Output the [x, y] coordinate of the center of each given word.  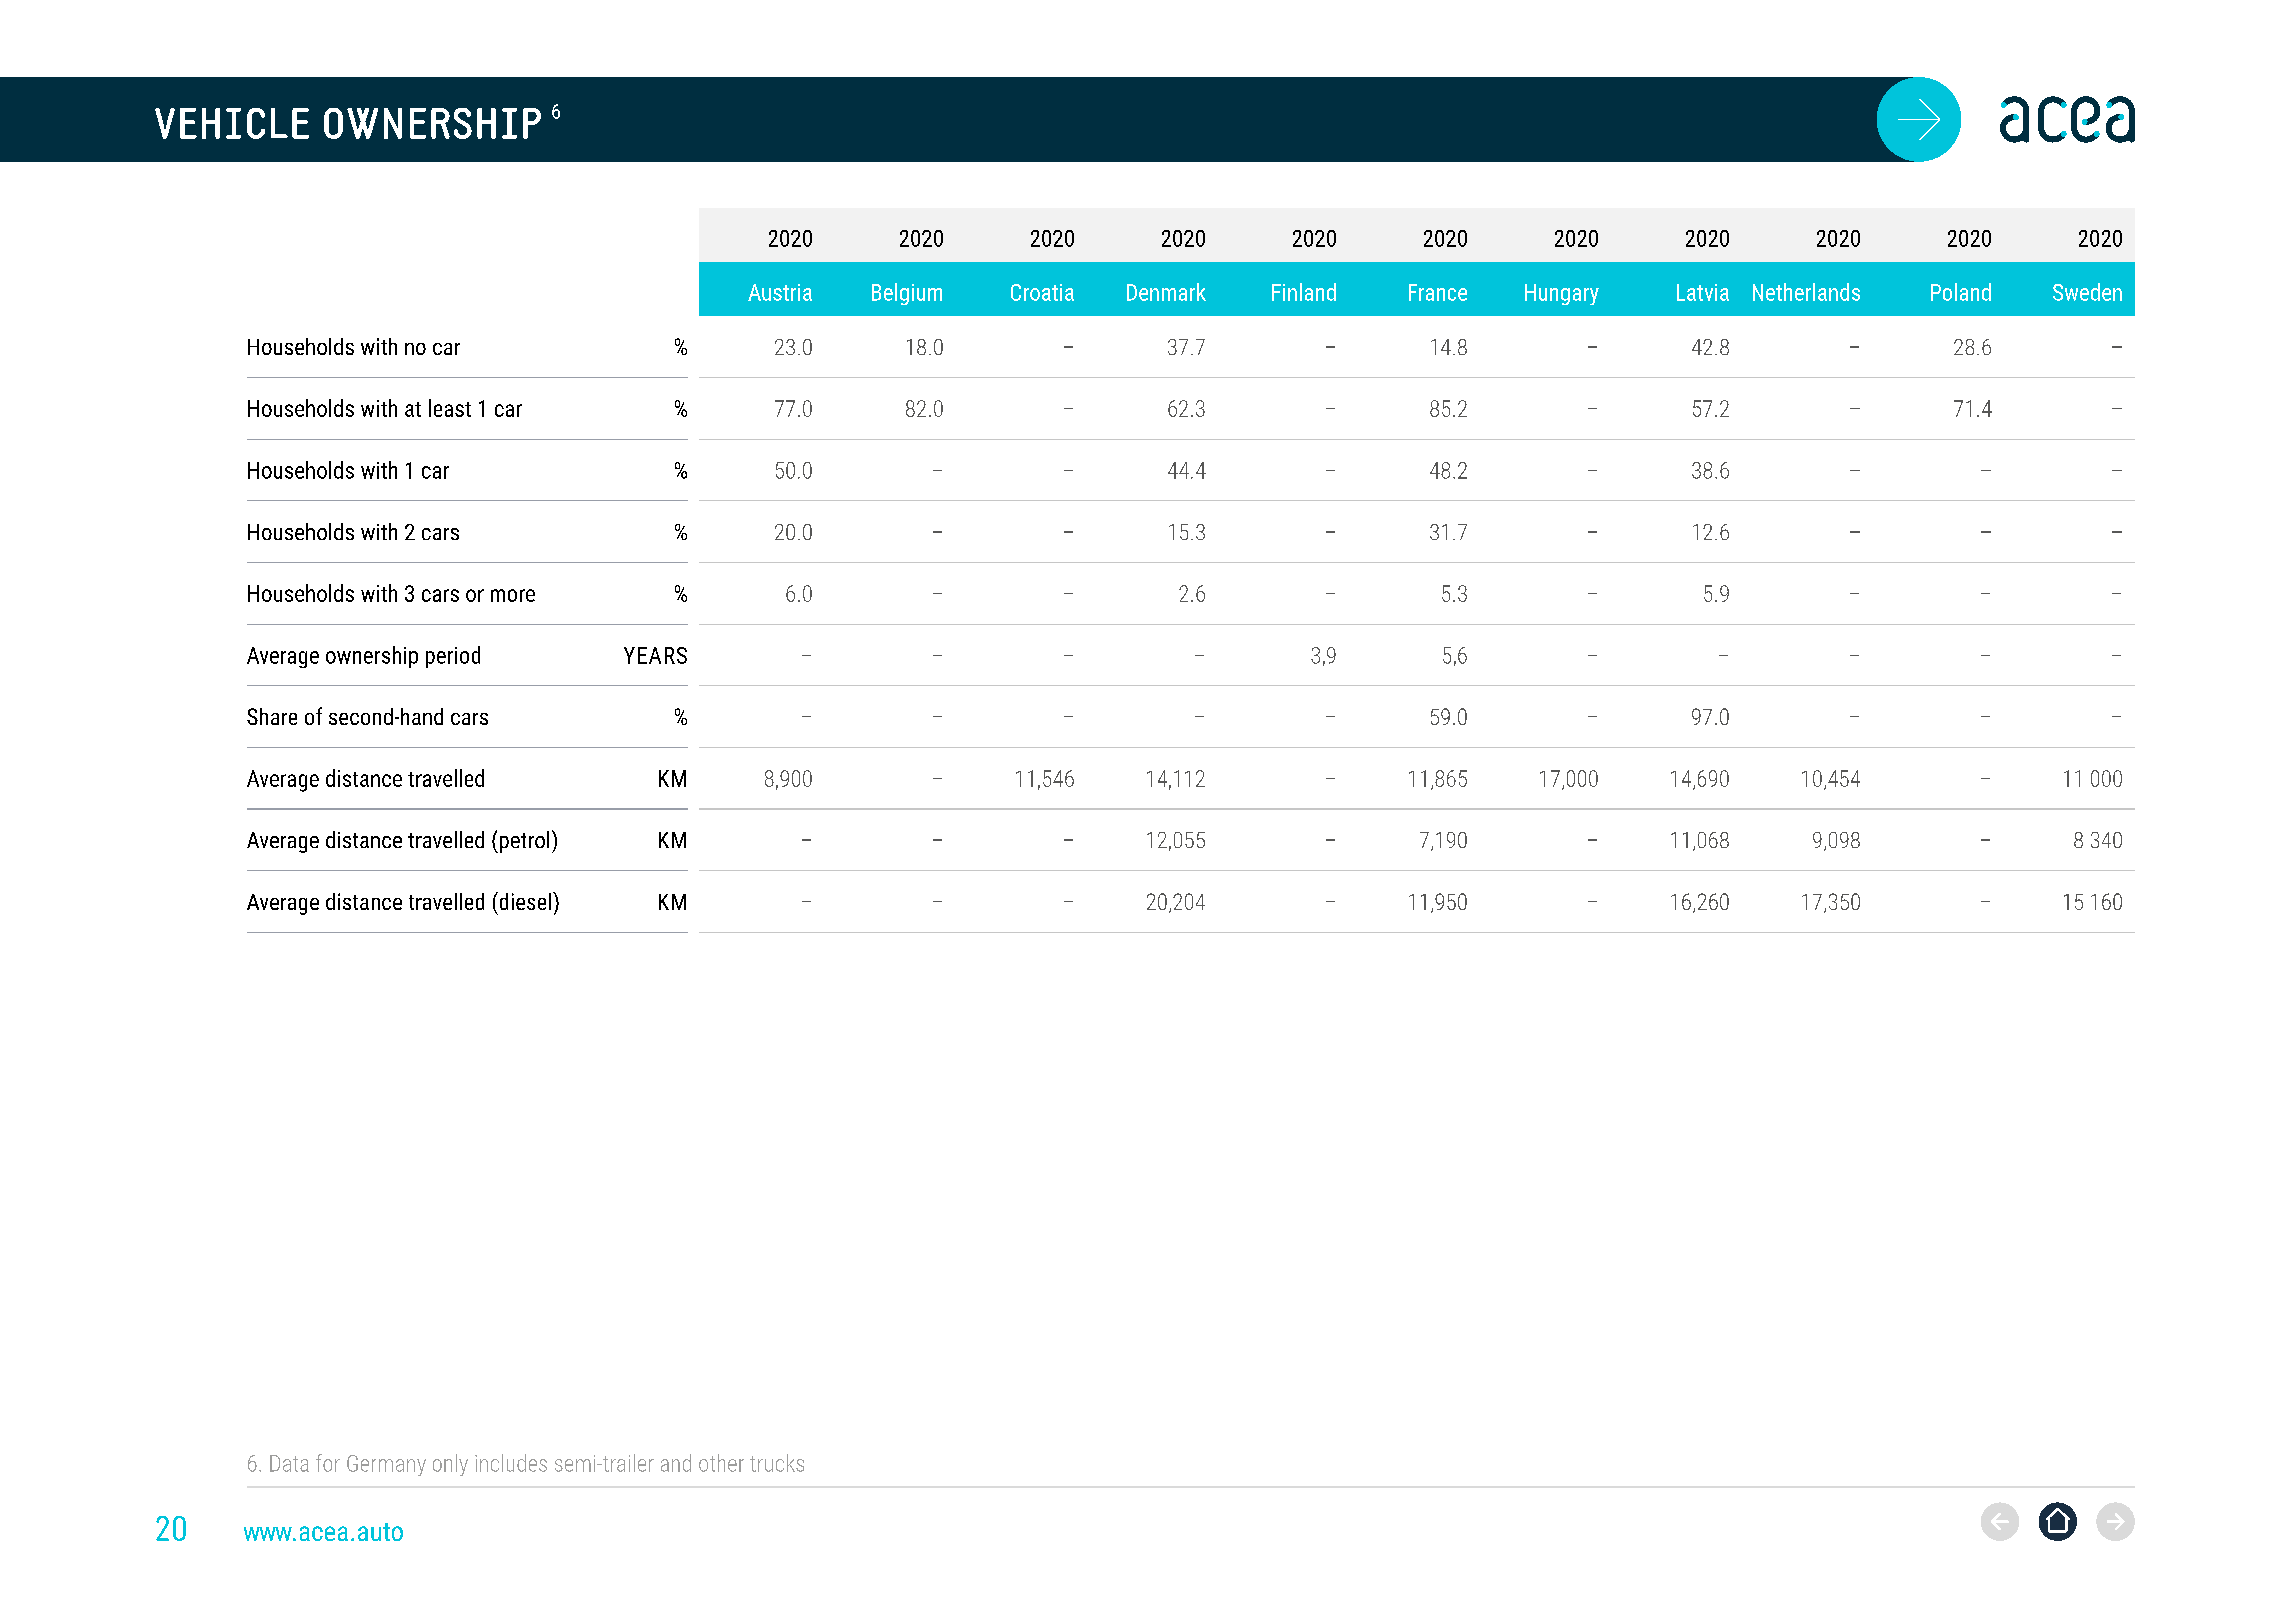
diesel [524, 901]
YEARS [655, 655]
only [450, 1465]
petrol [523, 842]
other [721, 1463]
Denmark [1166, 292]
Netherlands [1806, 292]
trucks [777, 1463]
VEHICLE [232, 123]
